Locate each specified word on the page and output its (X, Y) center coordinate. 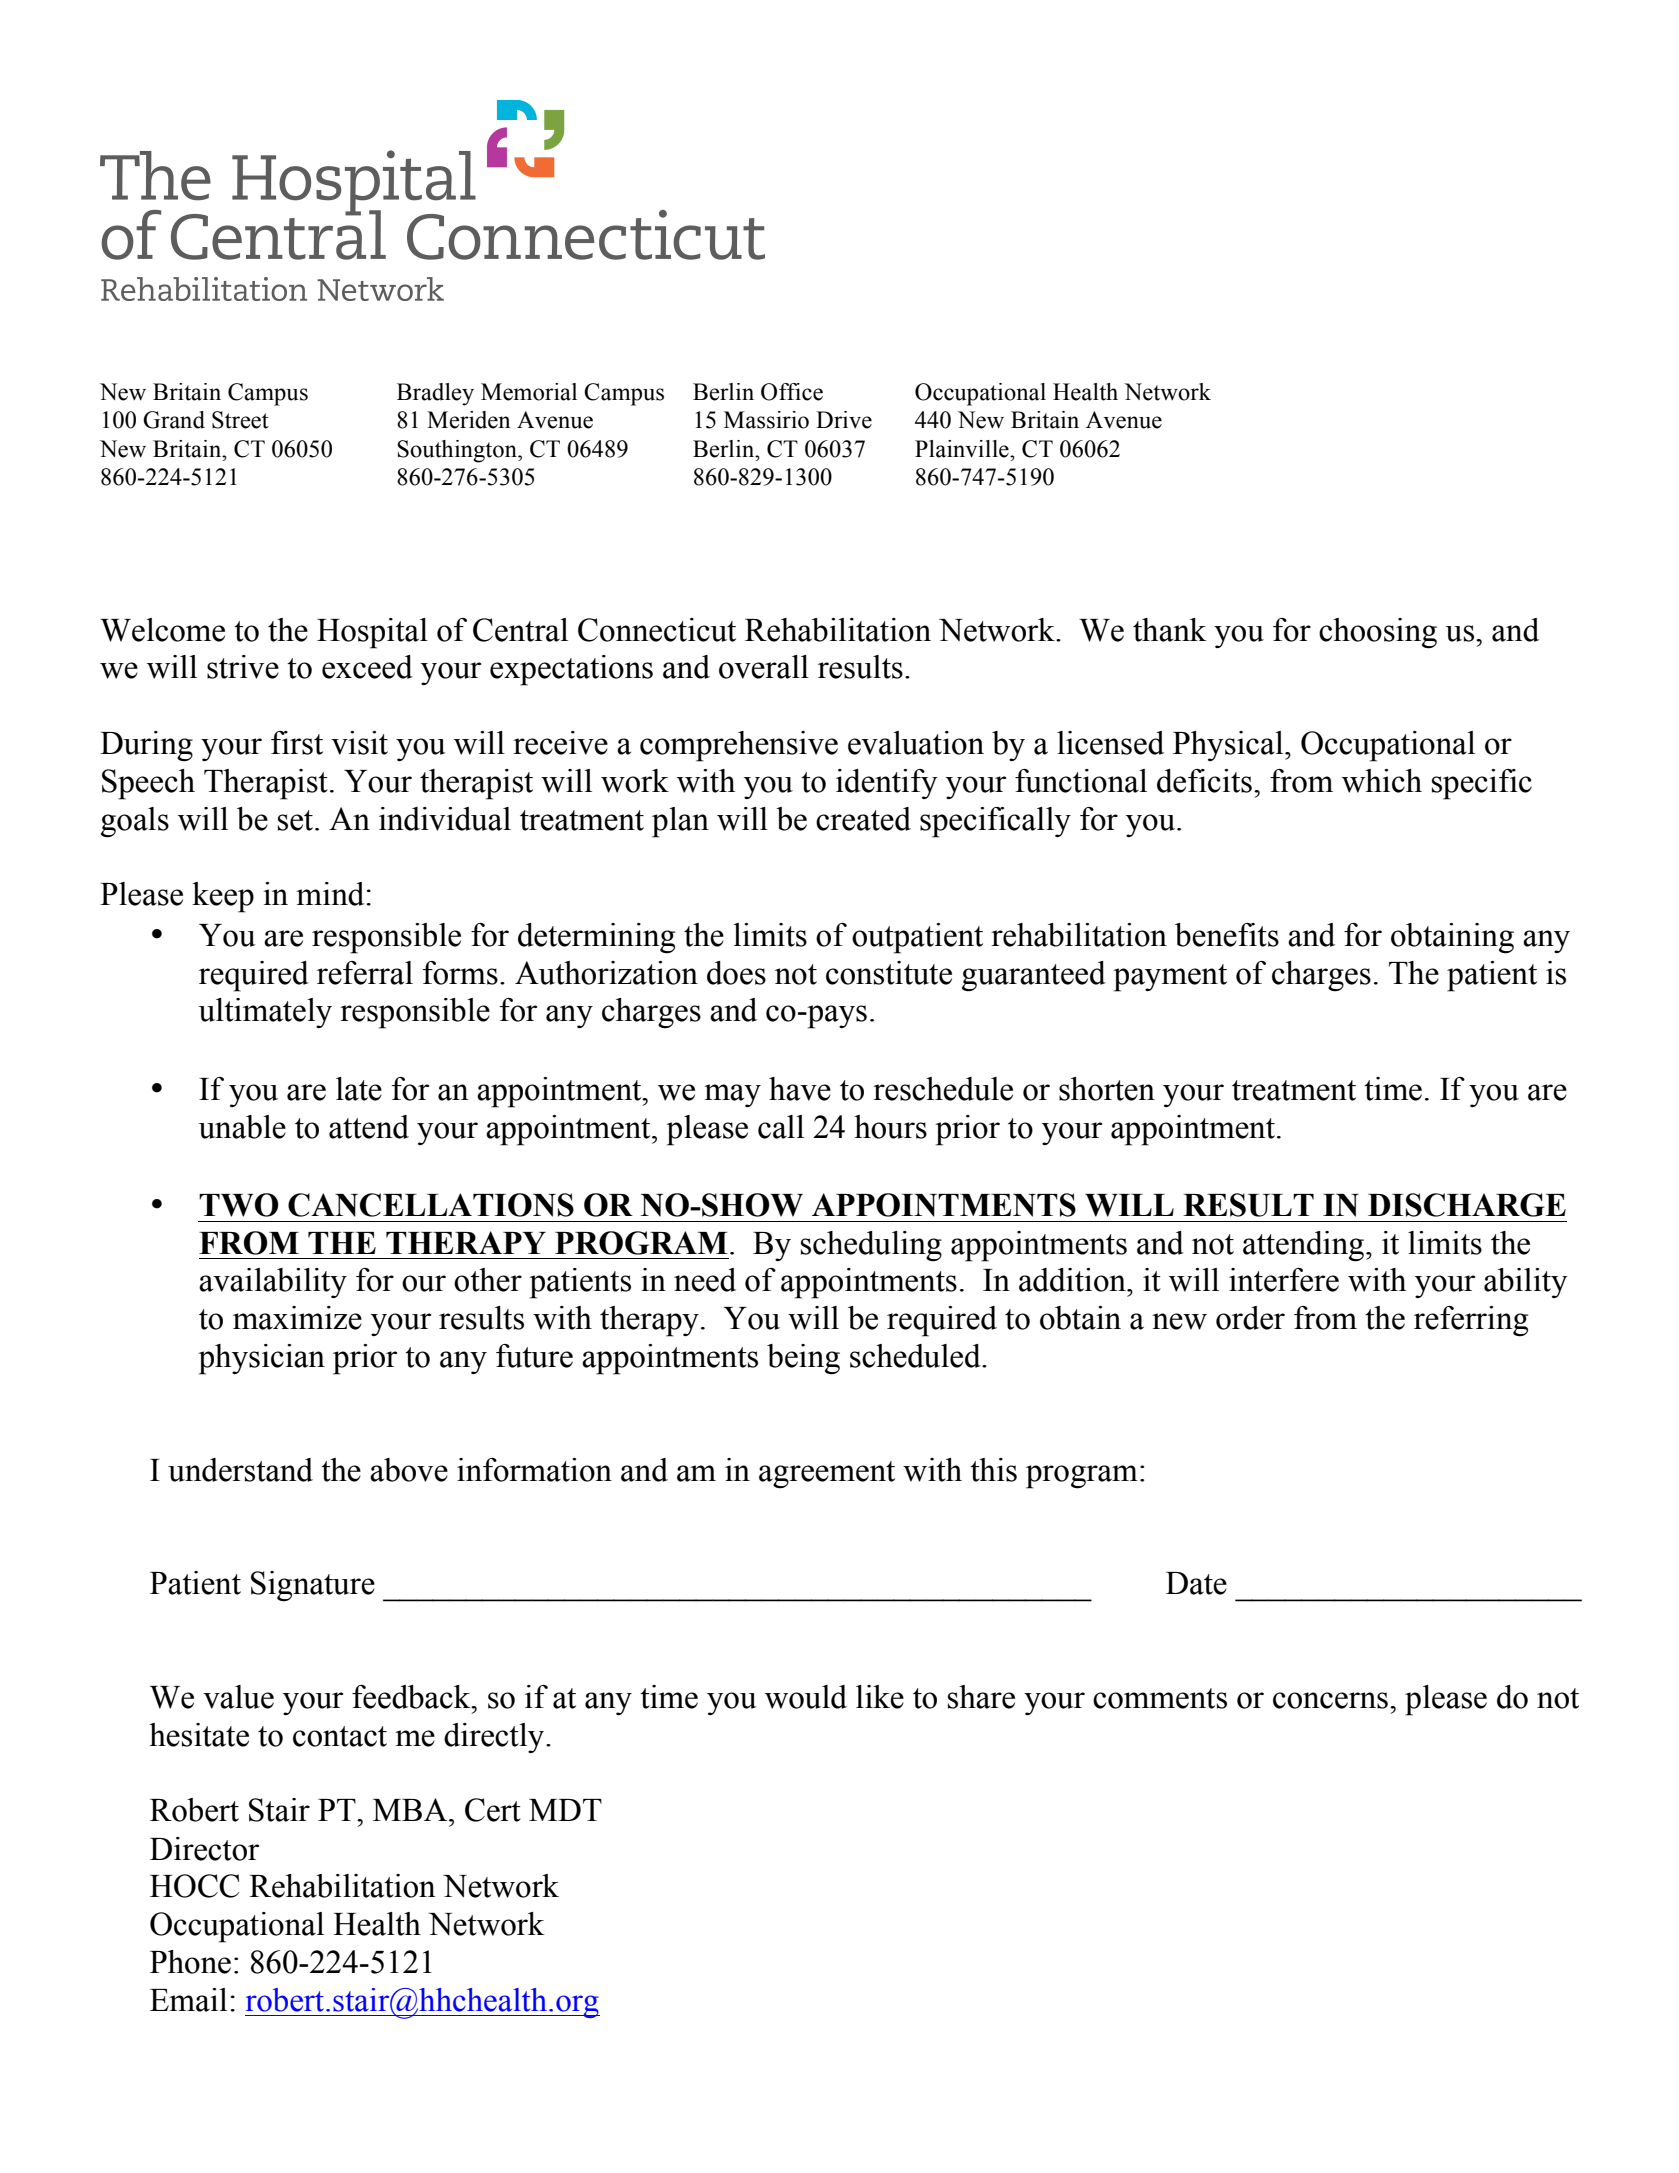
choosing (1378, 633)
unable (242, 1127)
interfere (1284, 1280)
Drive (844, 420)
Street (240, 420)
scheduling (871, 1246)
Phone (190, 1962)
